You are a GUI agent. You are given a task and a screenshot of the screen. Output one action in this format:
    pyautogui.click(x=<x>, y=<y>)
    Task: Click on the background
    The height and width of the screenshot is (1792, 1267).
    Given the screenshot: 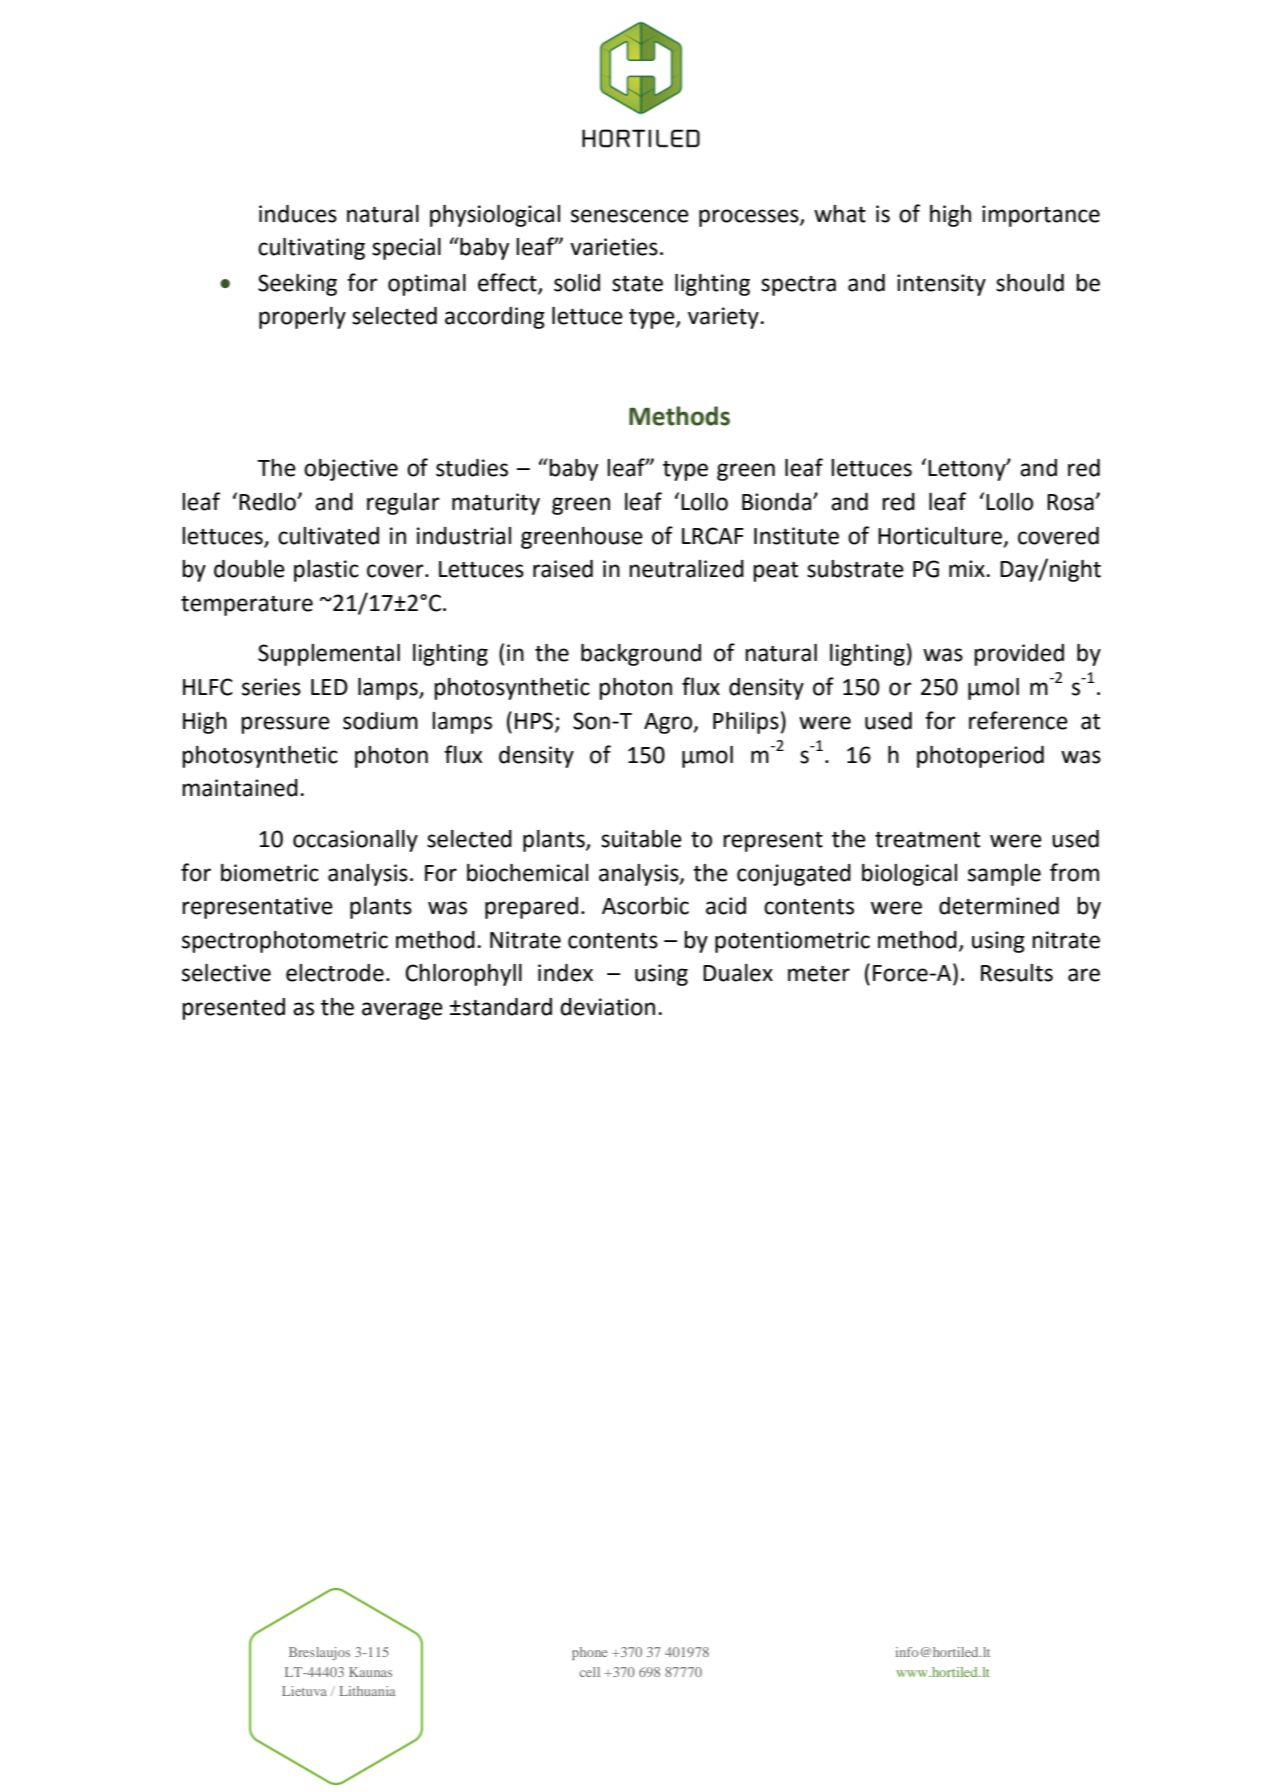 What is the action you would take?
    pyautogui.click(x=641, y=655)
